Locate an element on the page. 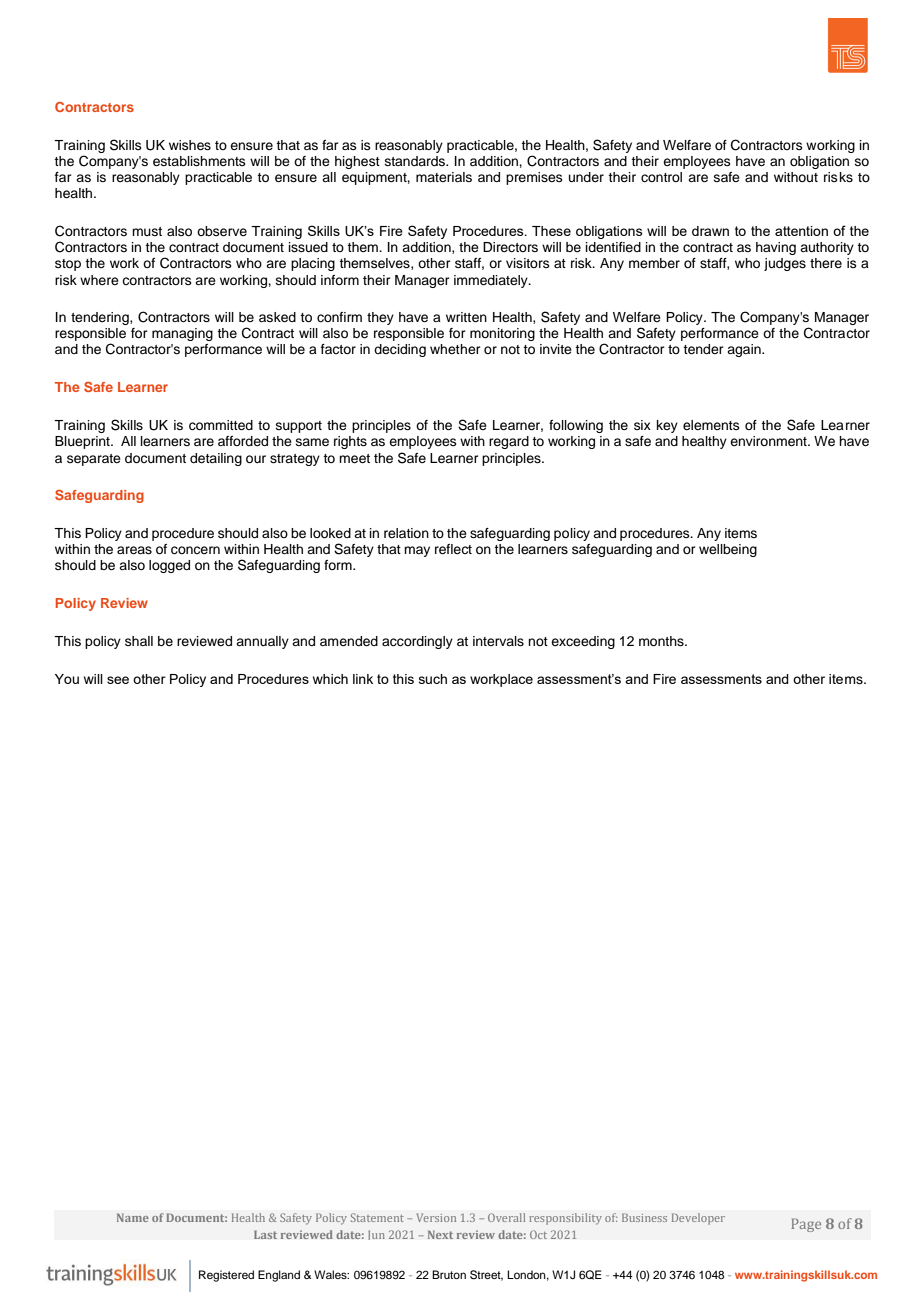  detailing is located at coordinates (216, 459).
